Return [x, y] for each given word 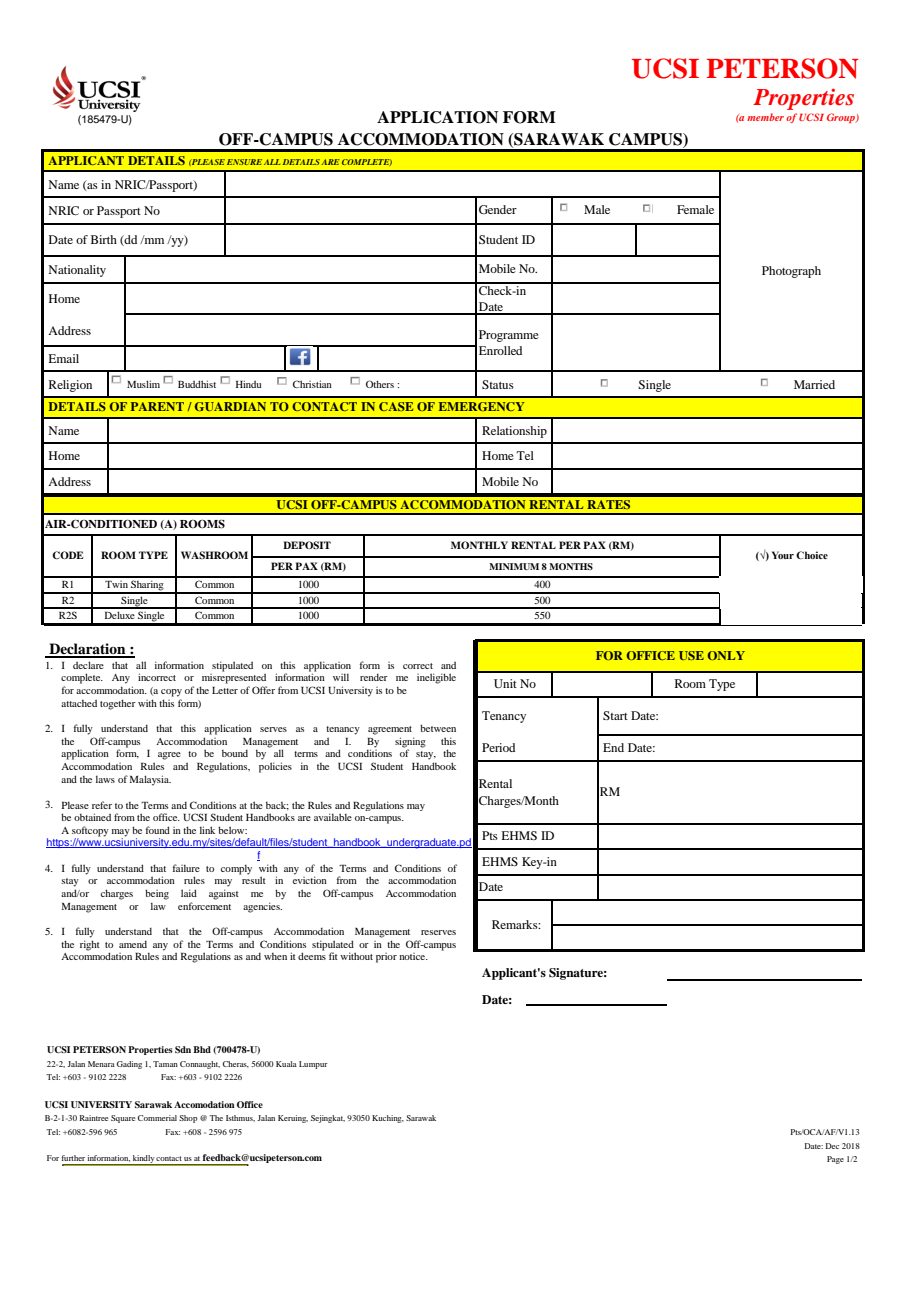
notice [413, 956]
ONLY [726, 655]
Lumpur [313, 1065]
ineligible [436, 678]
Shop [188, 1119]
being [157, 894]
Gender [498, 209]
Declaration [87, 650]
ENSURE [244, 162]
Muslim [143, 384]
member [765, 117]
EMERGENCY [482, 406]
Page [835, 1160]
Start [615, 715]
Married [814, 384]
